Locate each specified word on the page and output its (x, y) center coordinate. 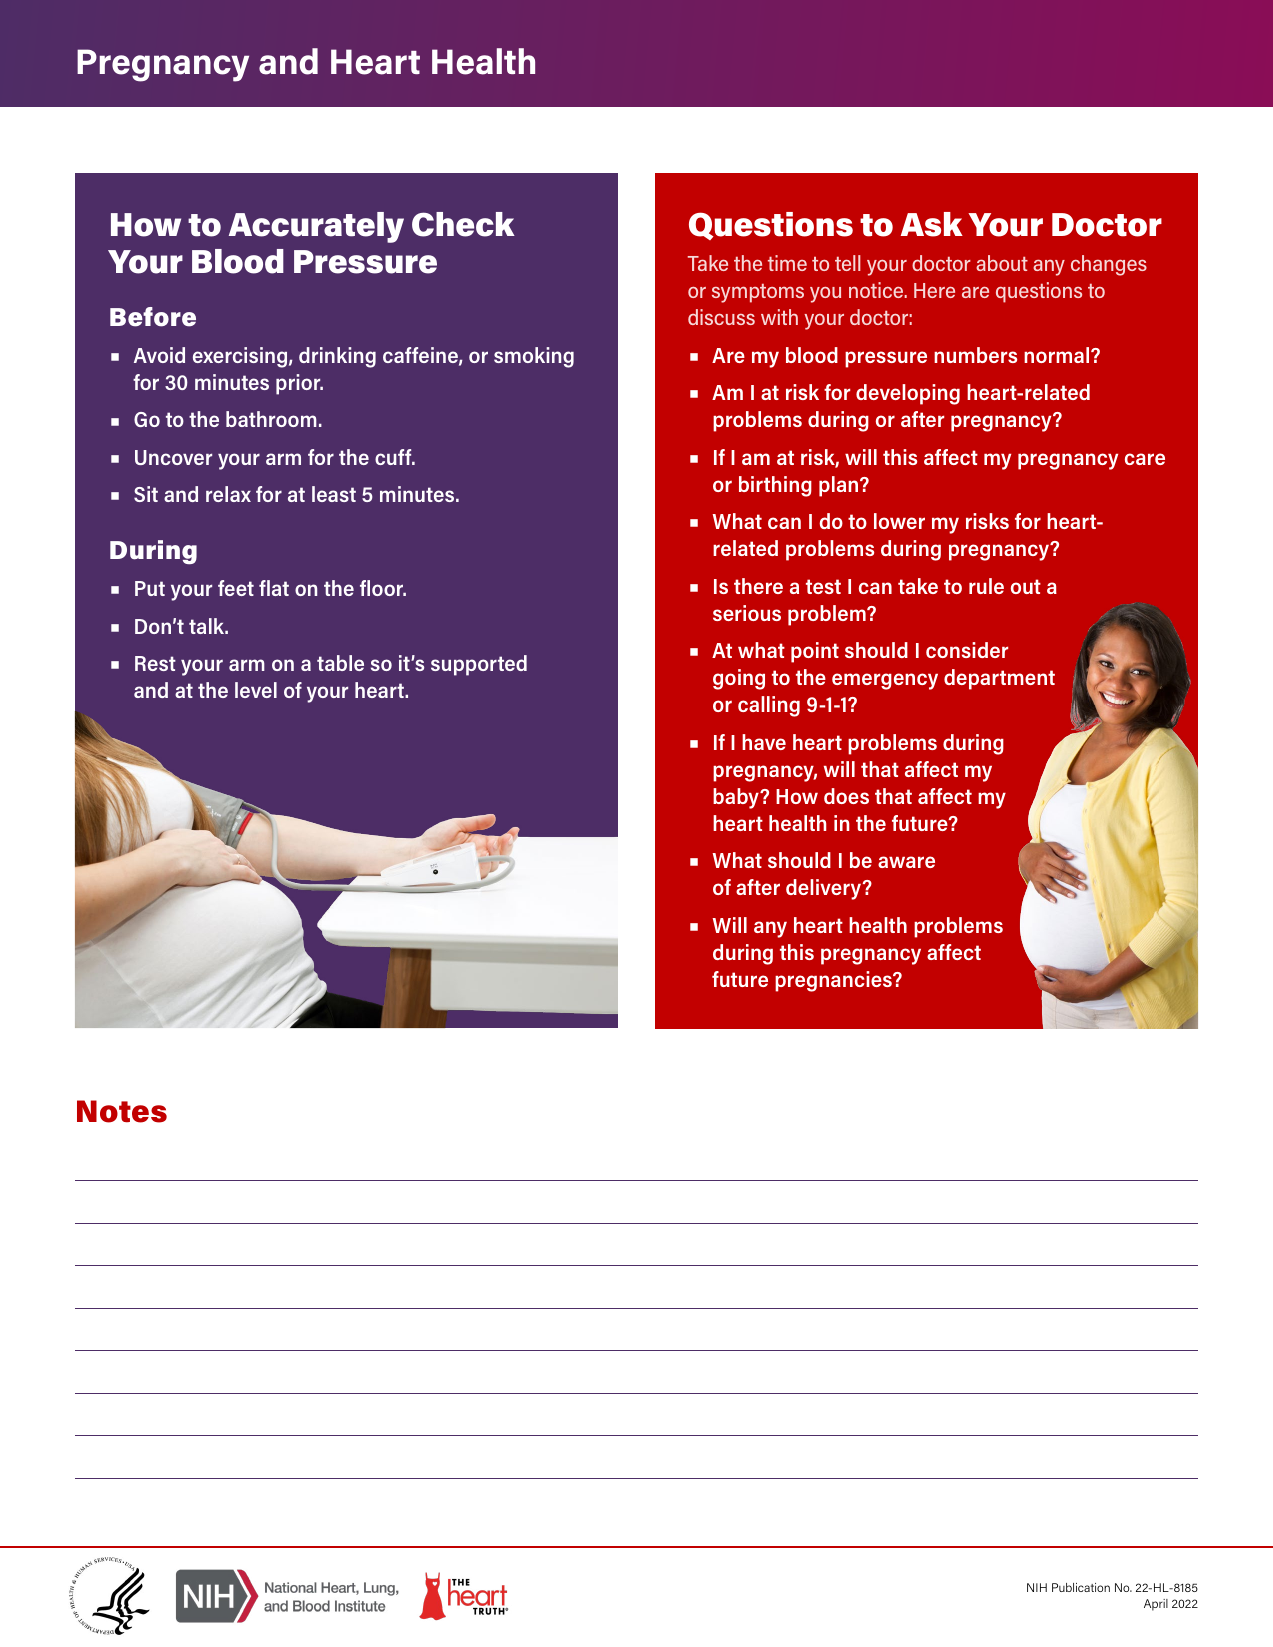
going (739, 679)
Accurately (316, 227)
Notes (122, 1111)
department (999, 679)
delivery (825, 889)
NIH (1037, 1587)
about (1002, 263)
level (256, 690)
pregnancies (834, 981)
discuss (721, 317)
